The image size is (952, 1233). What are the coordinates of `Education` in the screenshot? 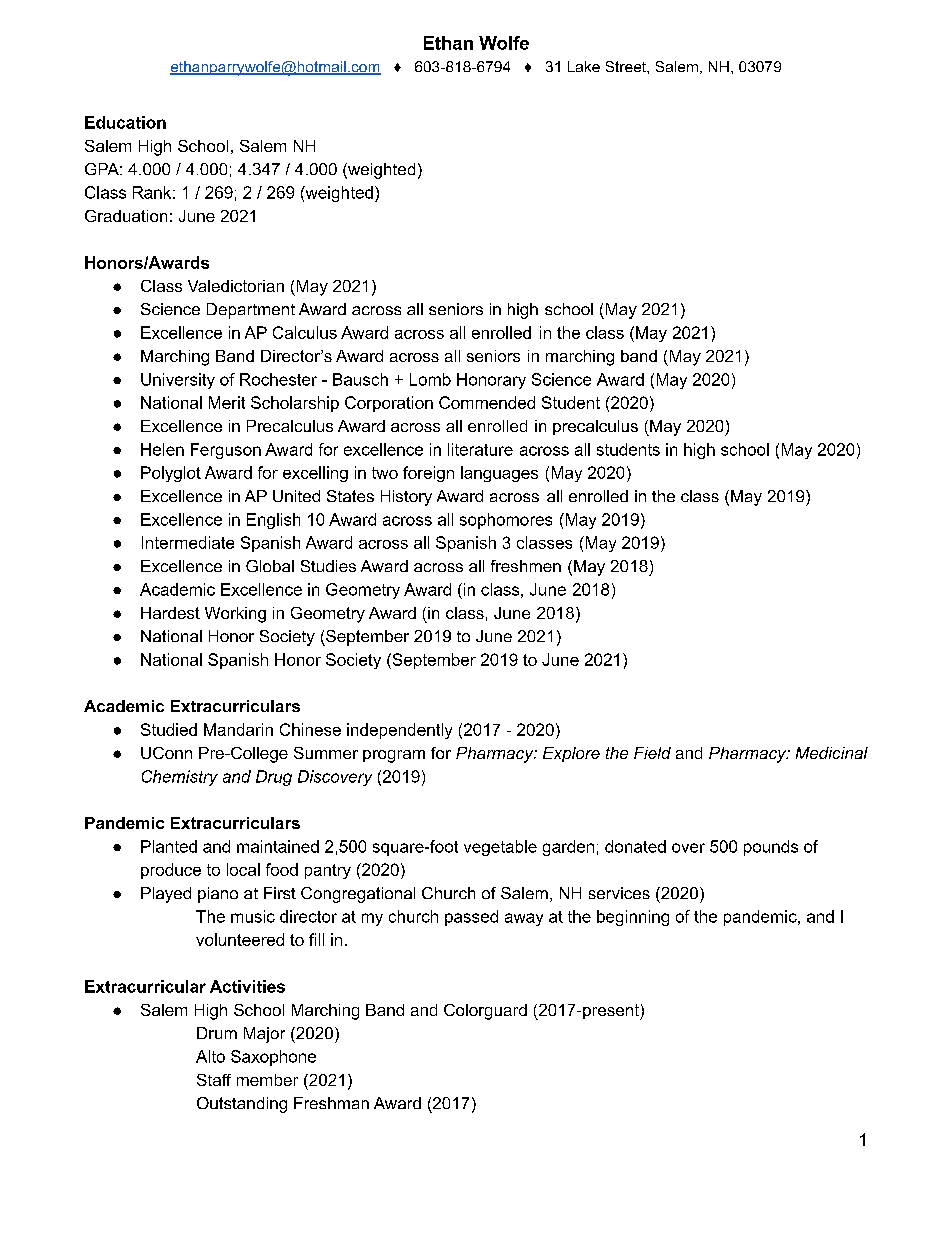 It's located at (125, 122).
